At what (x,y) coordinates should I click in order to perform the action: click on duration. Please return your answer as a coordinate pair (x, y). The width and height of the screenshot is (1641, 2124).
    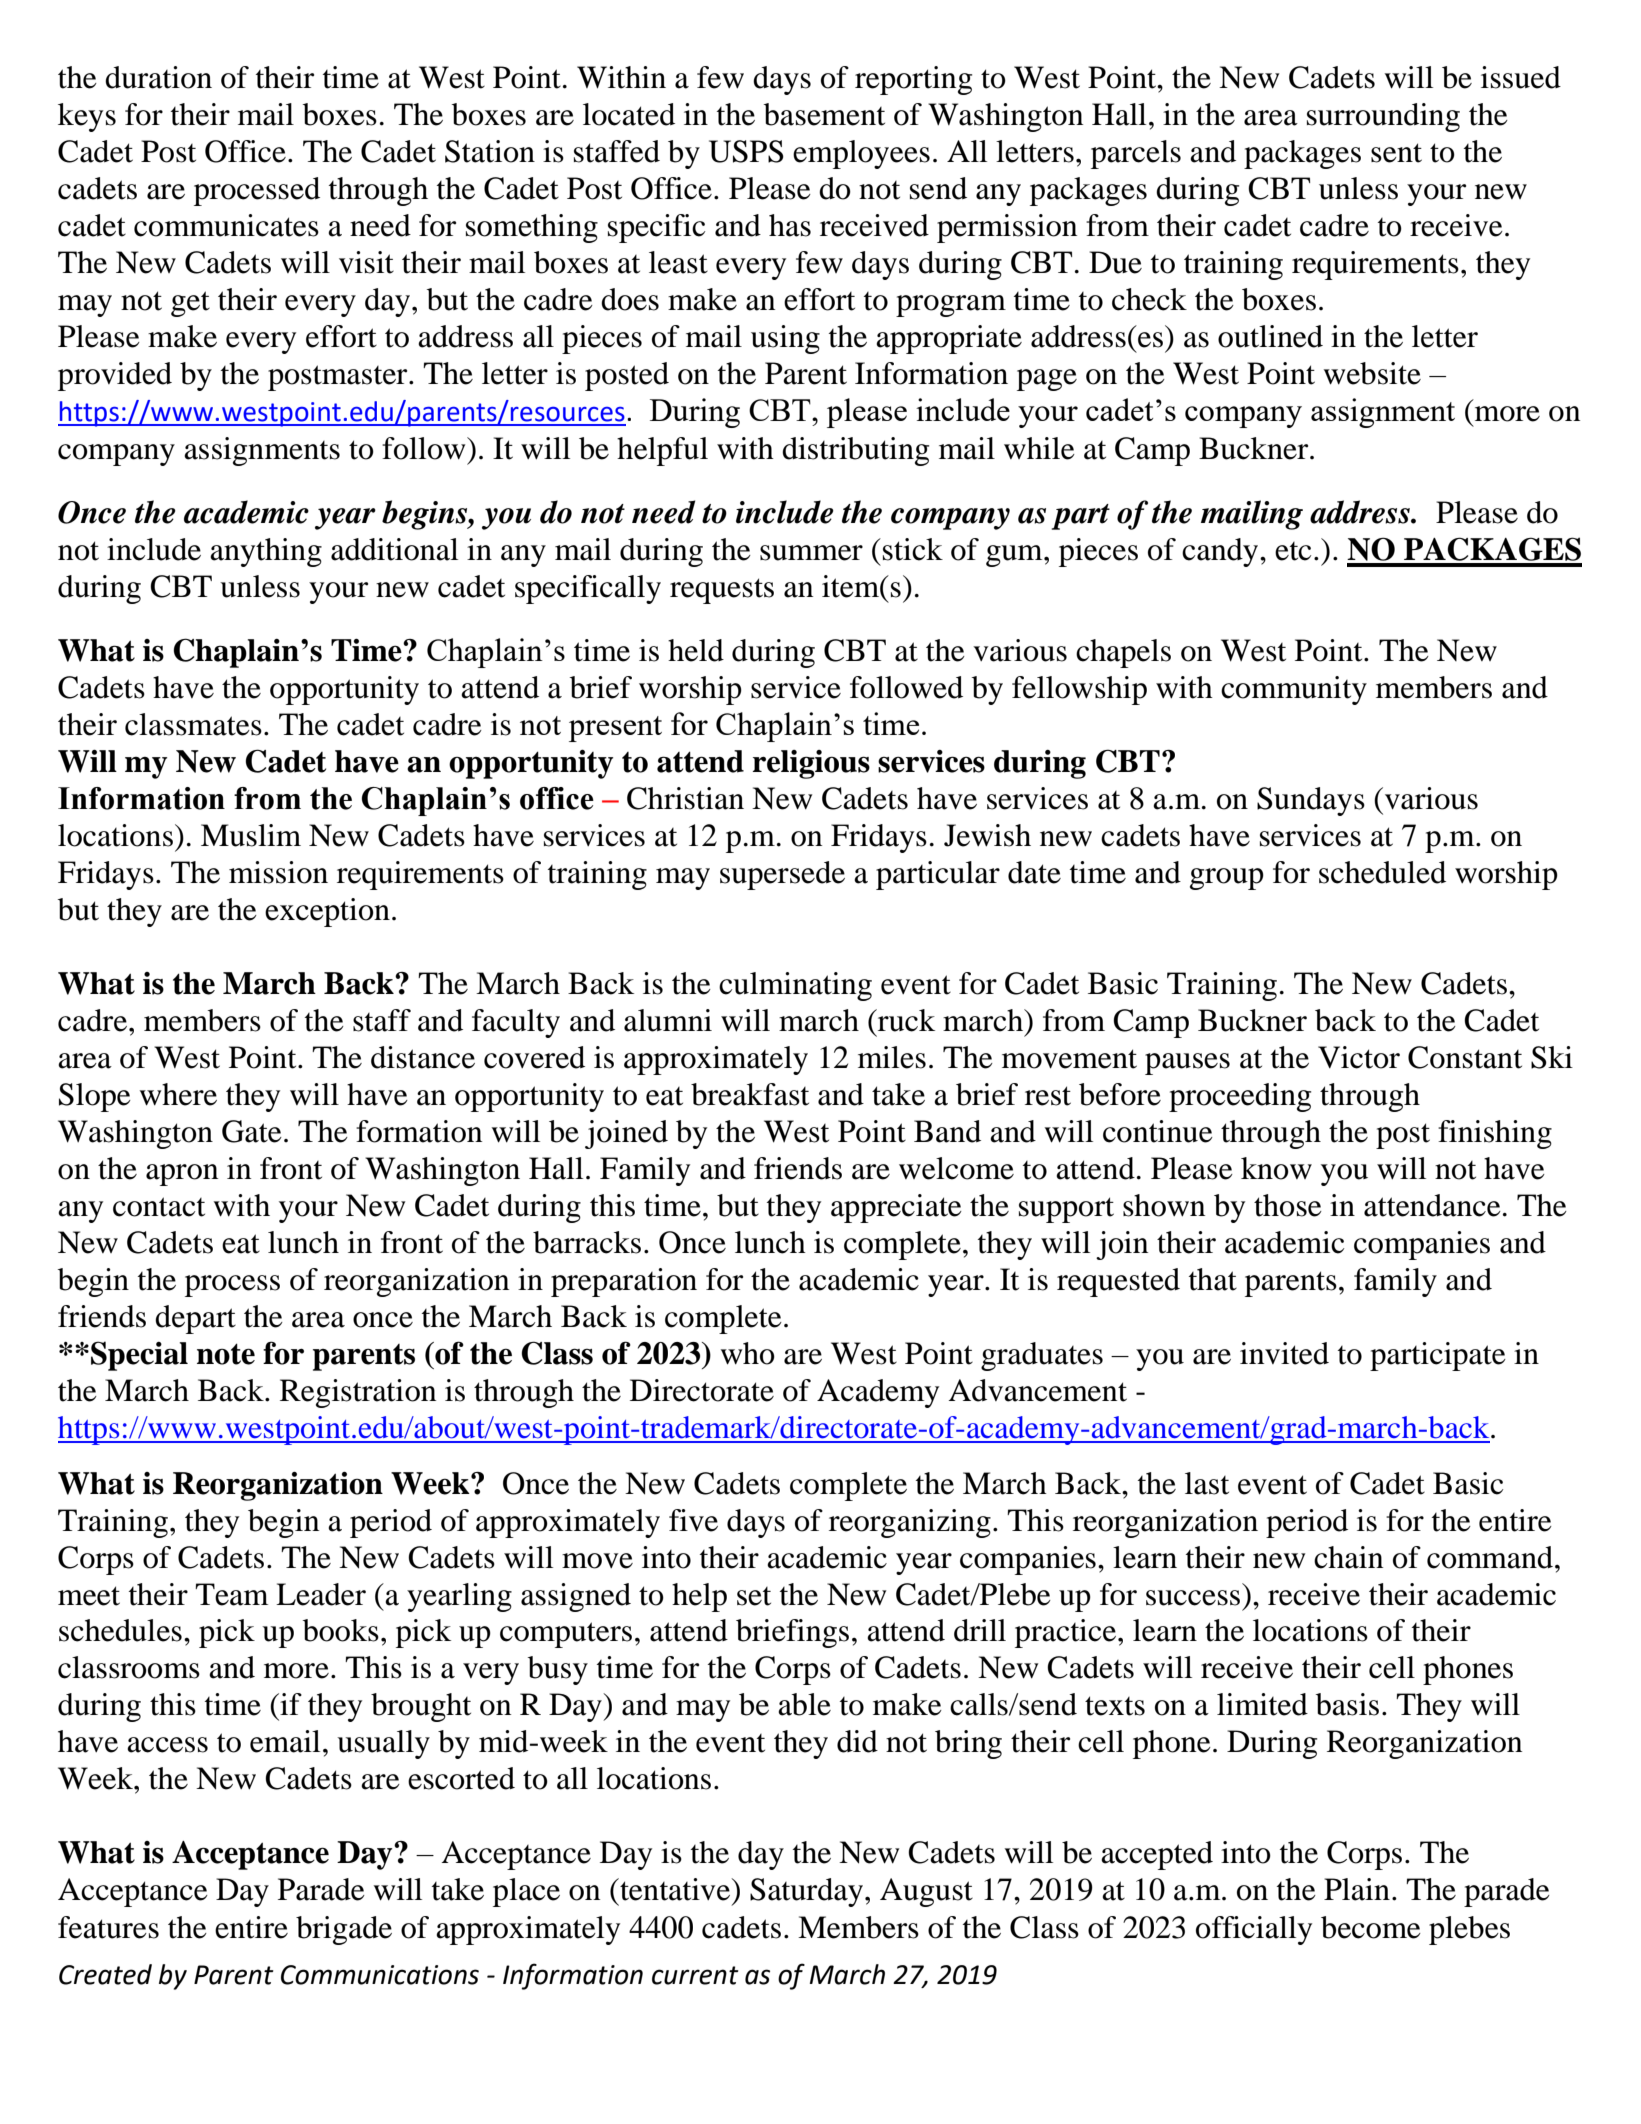
    Looking at the image, I should click on (158, 77).
